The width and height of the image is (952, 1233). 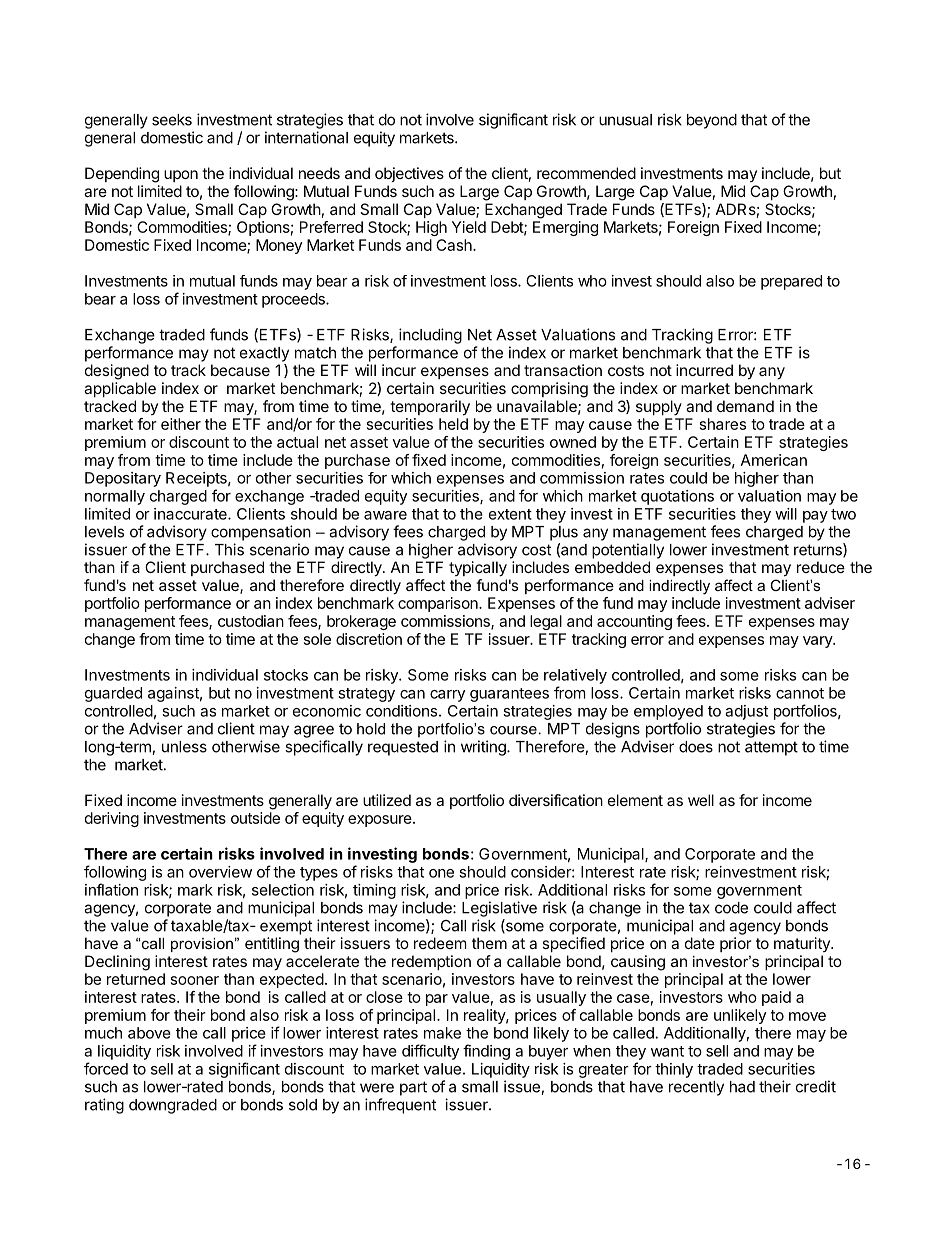 I want to click on downgraded, so click(x=173, y=1106).
